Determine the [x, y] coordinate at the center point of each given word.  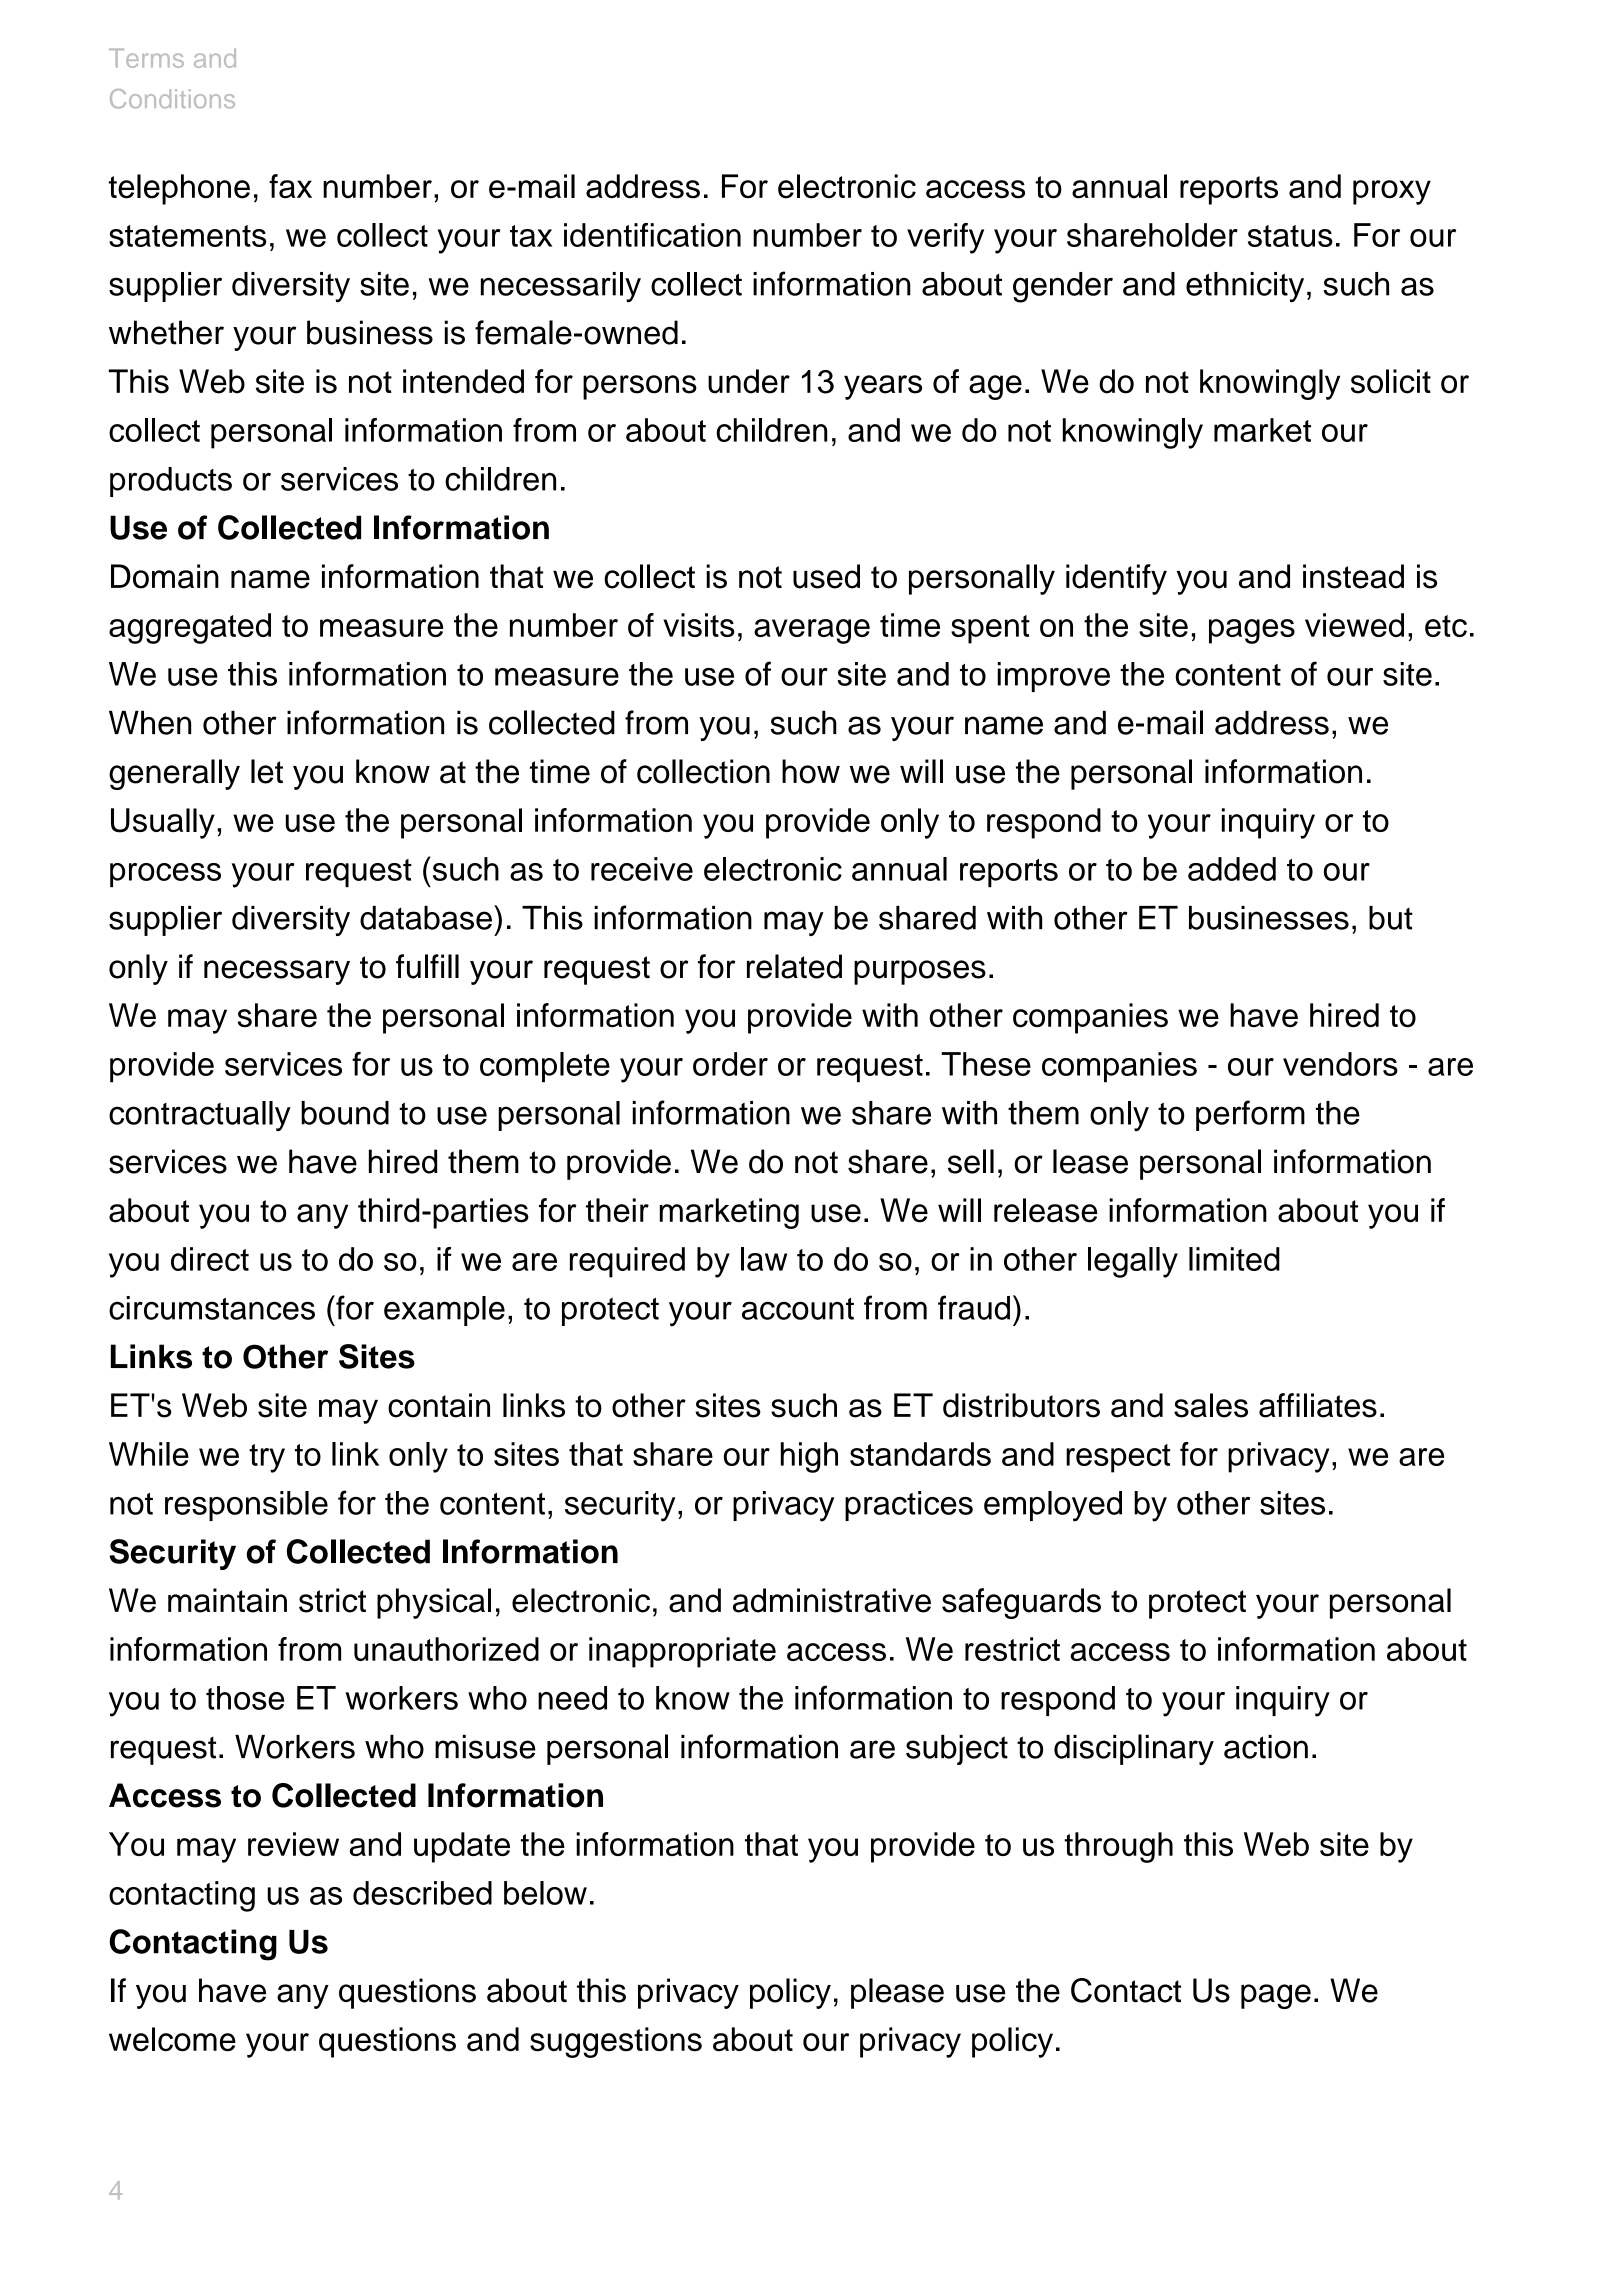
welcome [172, 2039]
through [1118, 1847]
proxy [1392, 192]
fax [290, 186]
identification [652, 235]
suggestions [616, 2042]
